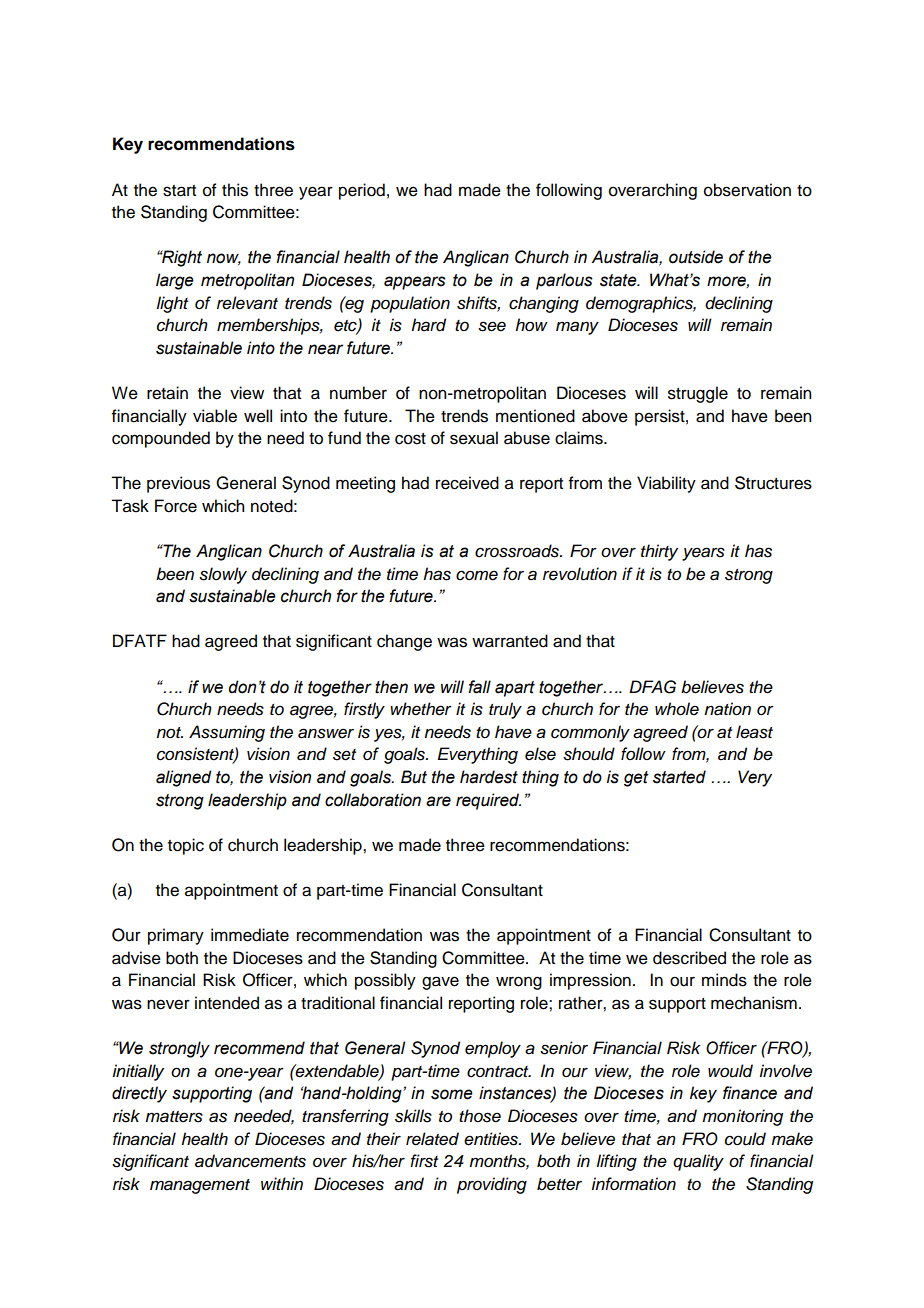  Describe the element at coordinates (200, 1186) in the document. I see `management` at that location.
